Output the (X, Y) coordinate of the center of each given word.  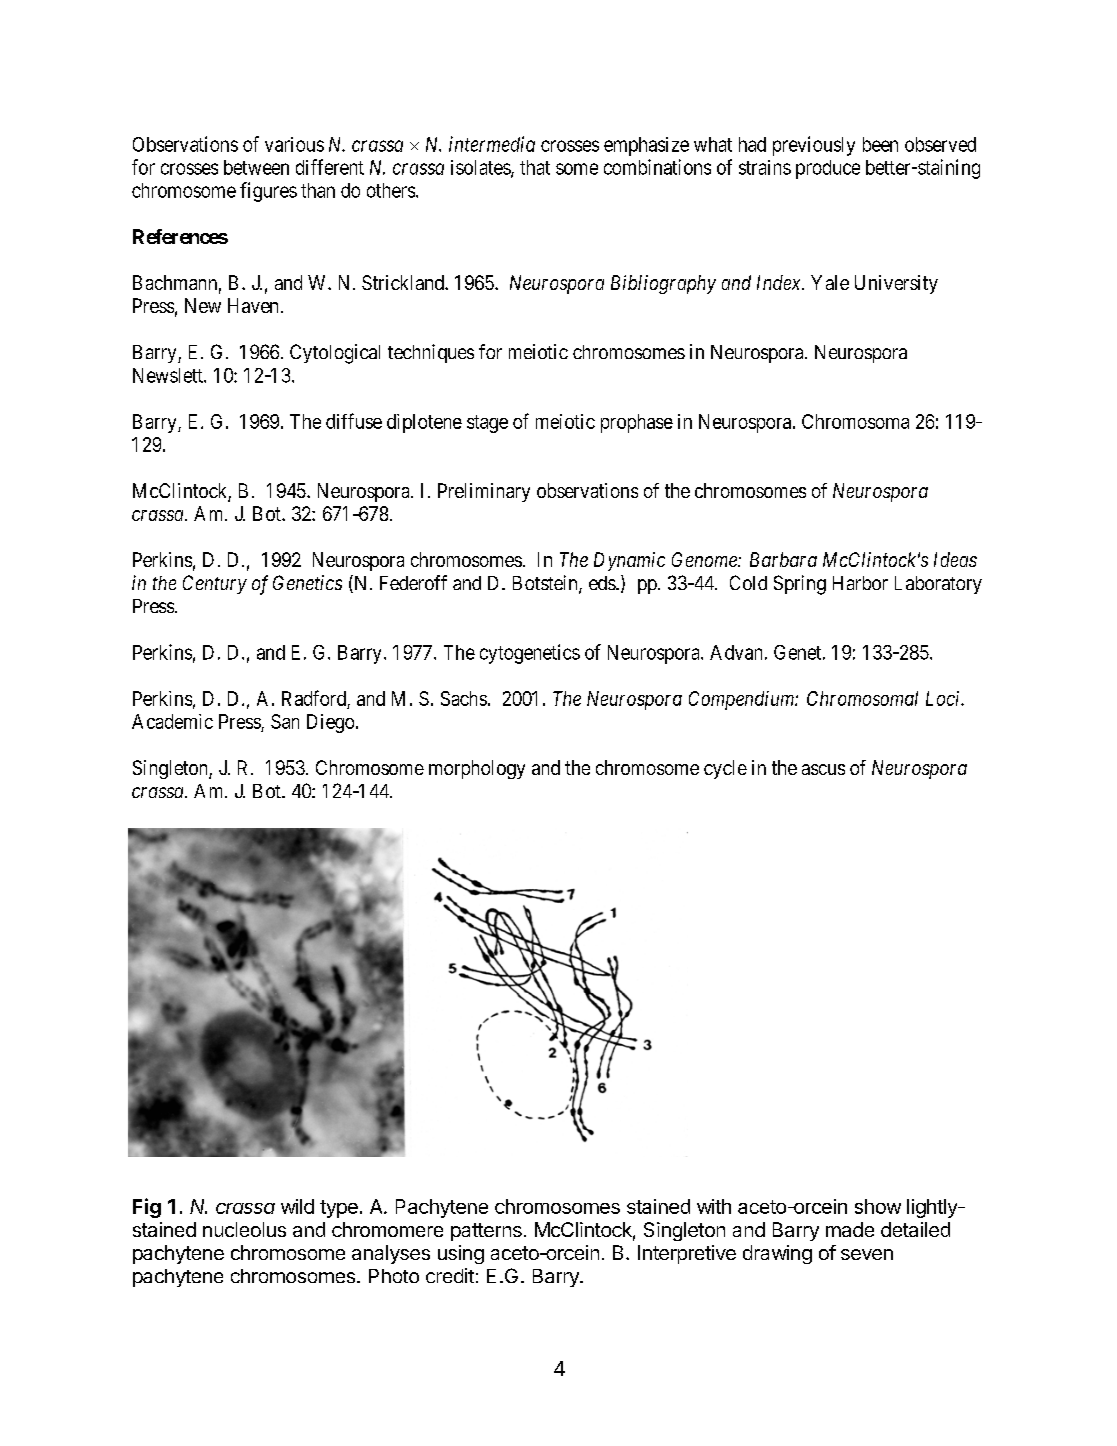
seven (867, 1254)
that (535, 167)
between (256, 167)
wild (297, 1206)
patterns (486, 1232)
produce (828, 169)
